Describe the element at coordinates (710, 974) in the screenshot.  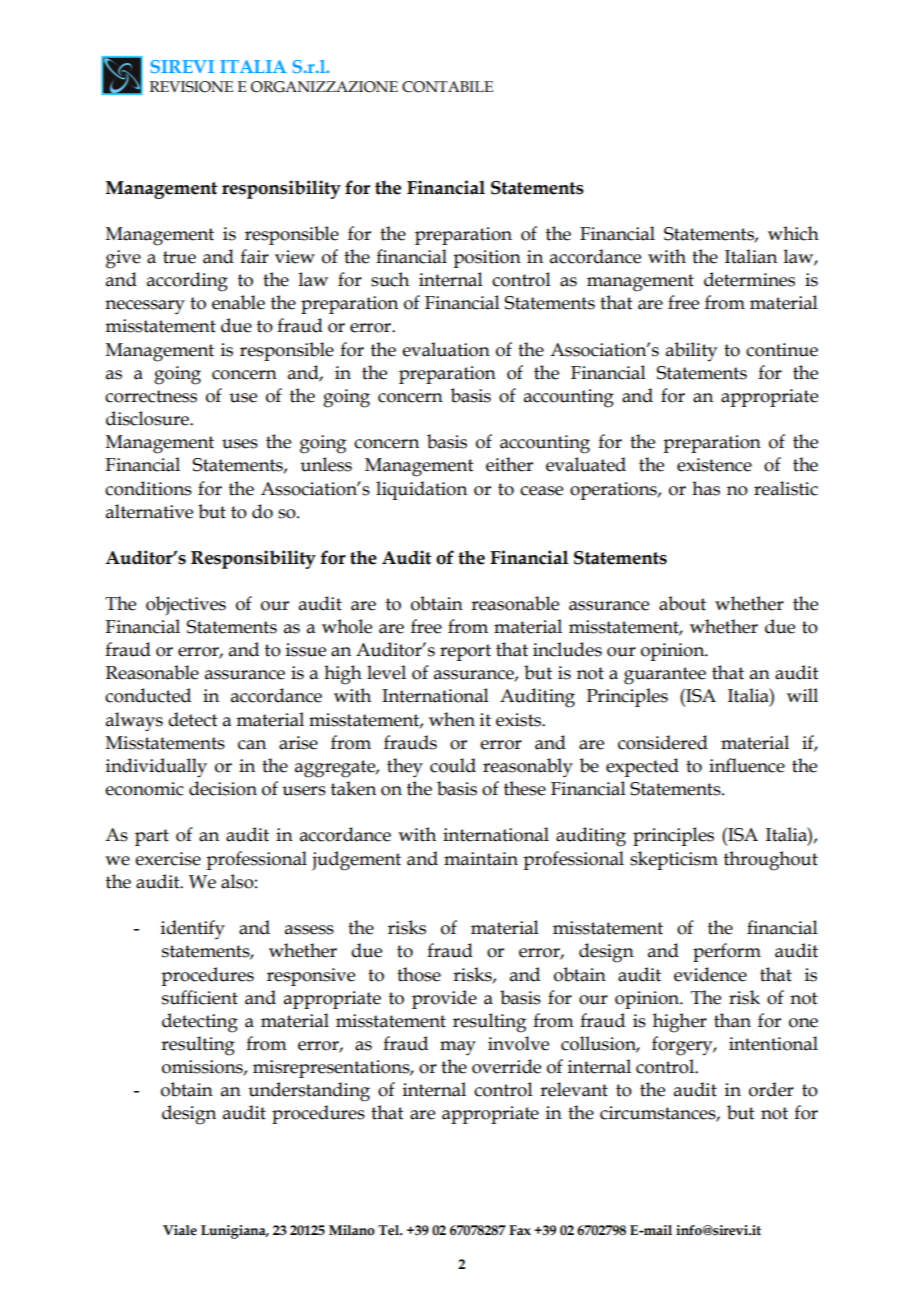
I see `evidence` at that location.
